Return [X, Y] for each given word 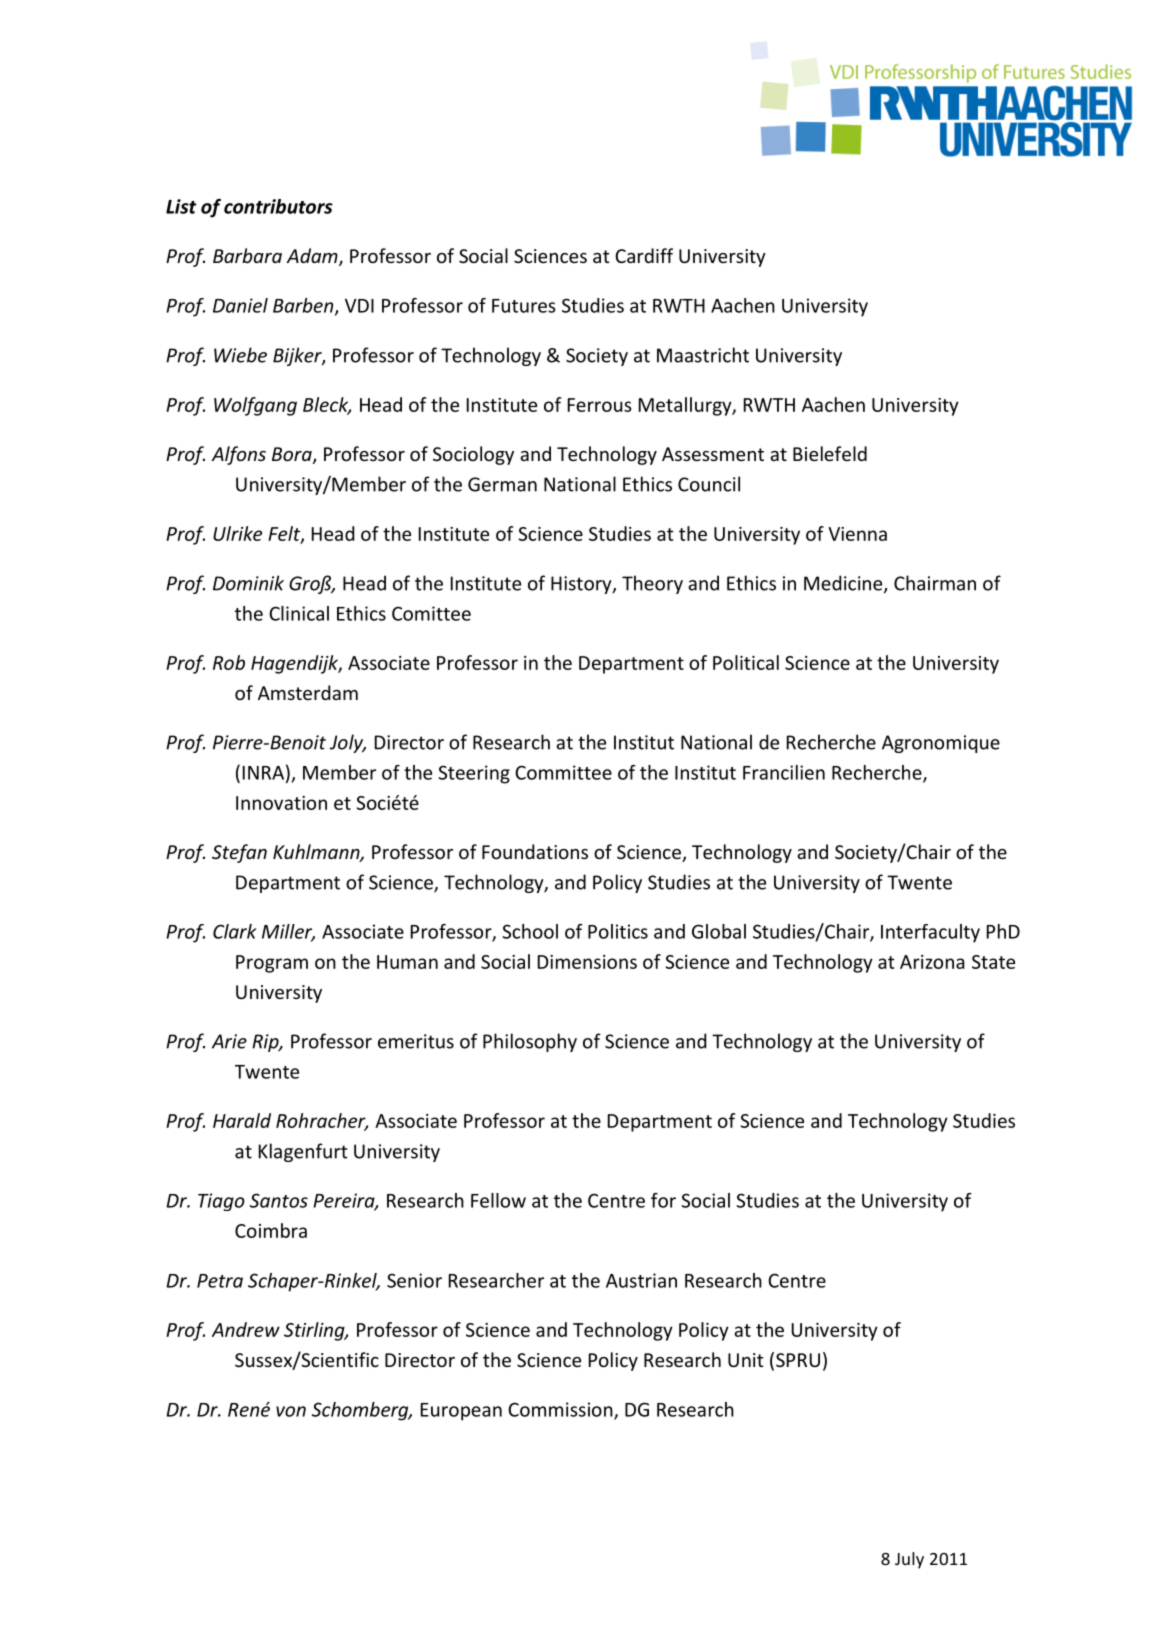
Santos [279, 1200]
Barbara [247, 255]
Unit [746, 1360]
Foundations [535, 851]
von [291, 1411]
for [663, 1200]
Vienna [857, 534]
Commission [561, 1410]
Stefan [239, 853]
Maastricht [703, 355]
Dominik [248, 583]
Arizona [932, 962]
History [582, 585]
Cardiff [644, 255]
